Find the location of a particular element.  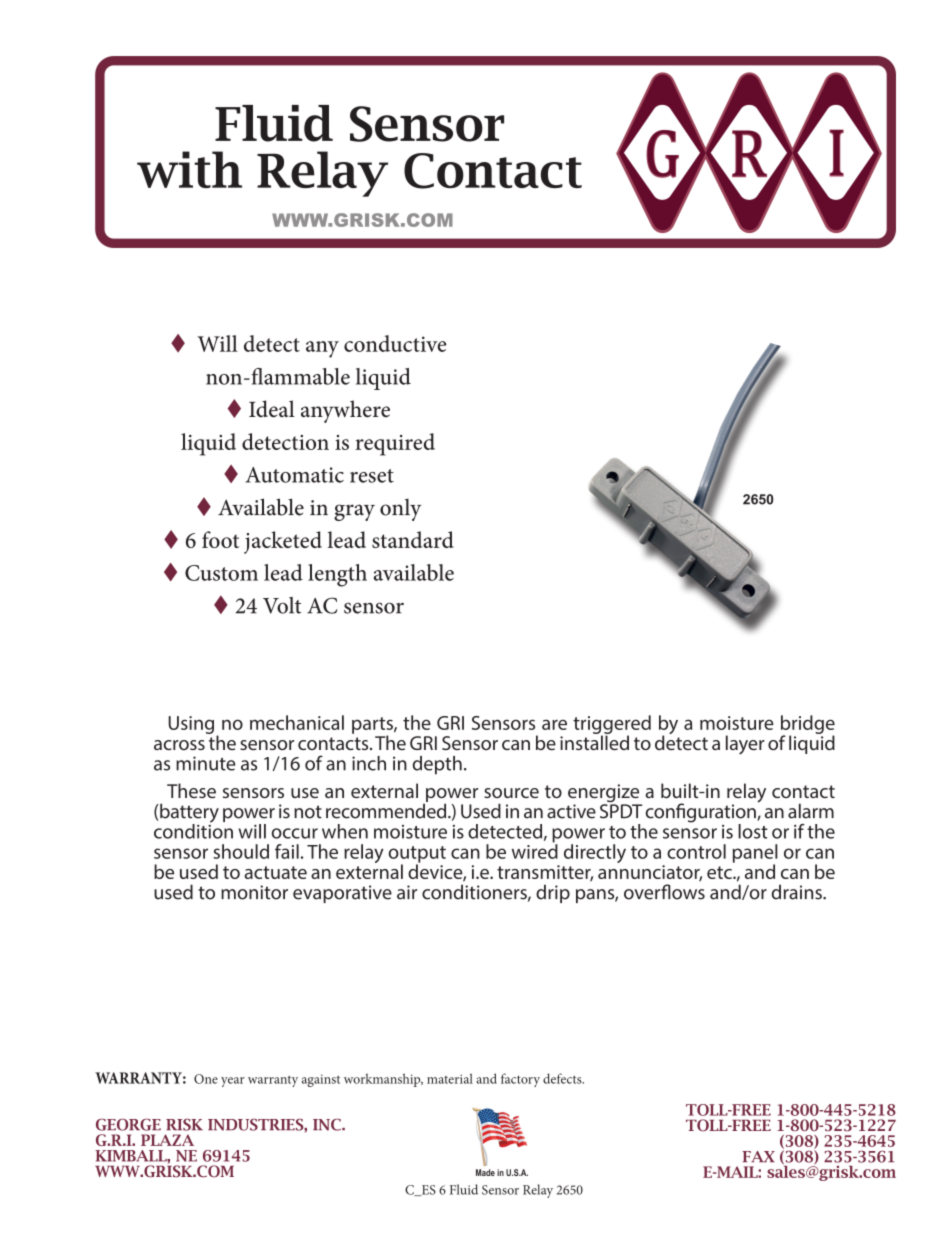

Made is located at coordinates (485, 1172).
